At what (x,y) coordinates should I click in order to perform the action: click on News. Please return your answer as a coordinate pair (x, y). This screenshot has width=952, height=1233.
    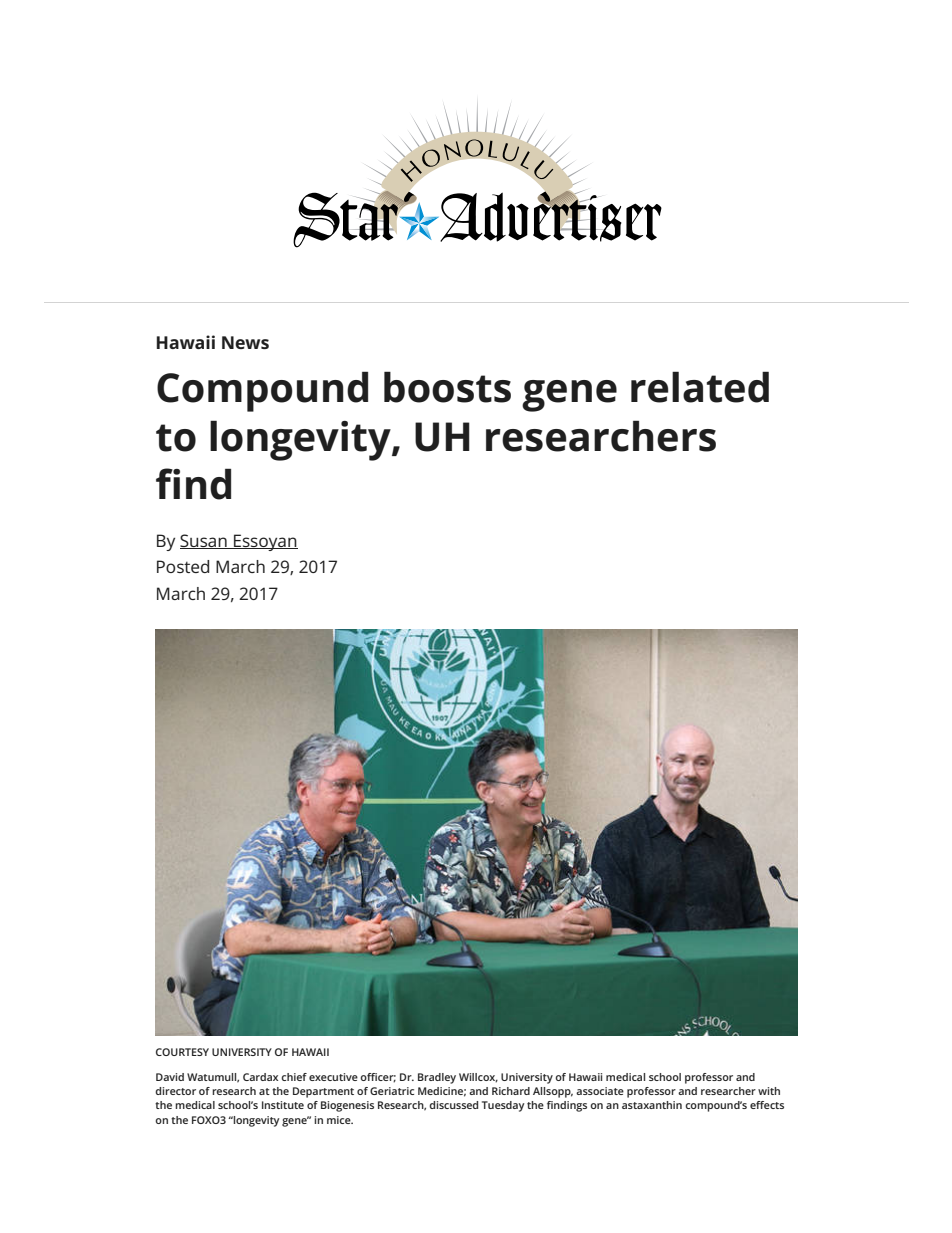
    Looking at the image, I should click on (245, 342).
